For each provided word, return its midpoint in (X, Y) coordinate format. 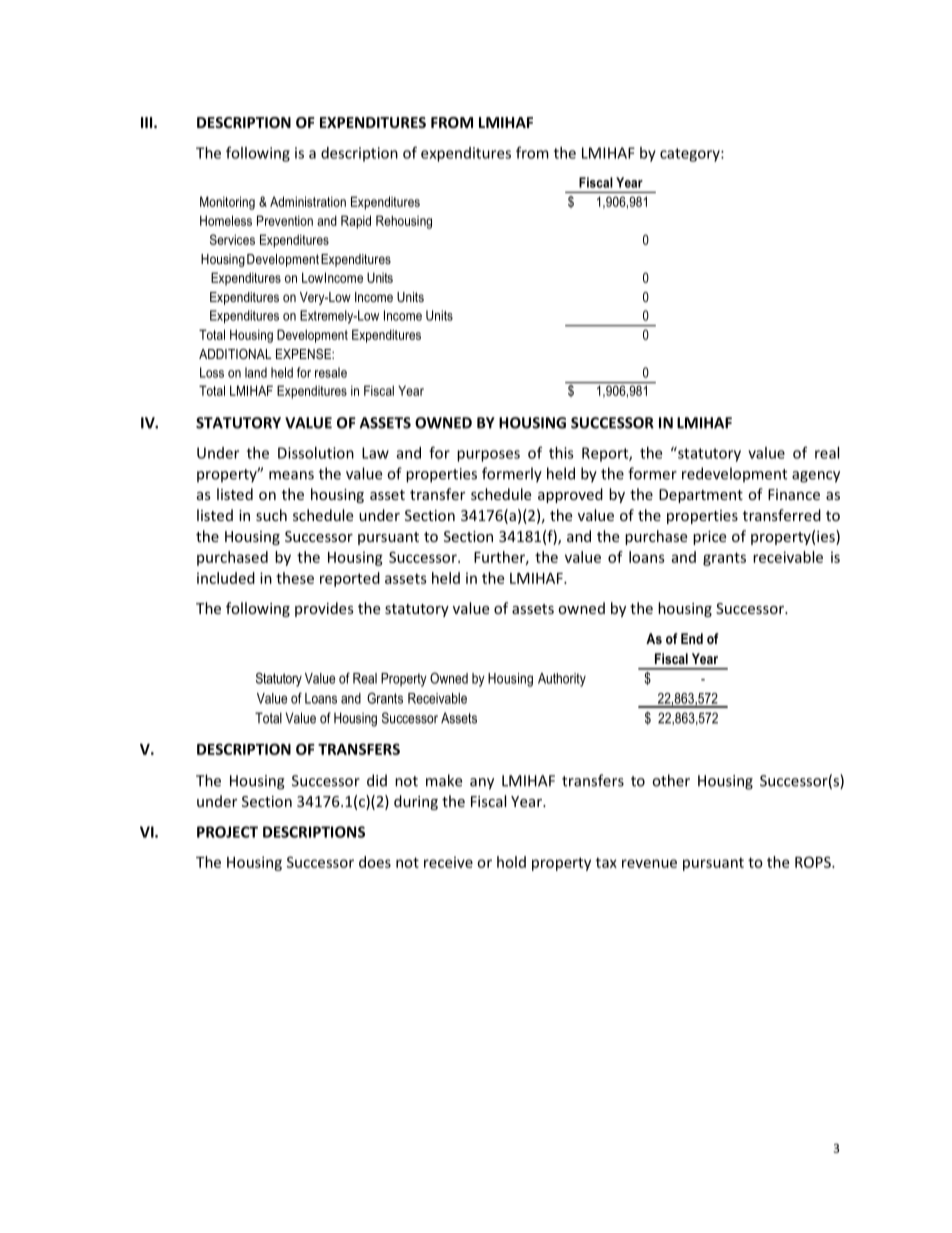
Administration (308, 201)
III (148, 122)
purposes (488, 456)
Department (701, 496)
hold (511, 862)
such (271, 515)
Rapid (356, 222)
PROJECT (227, 832)
